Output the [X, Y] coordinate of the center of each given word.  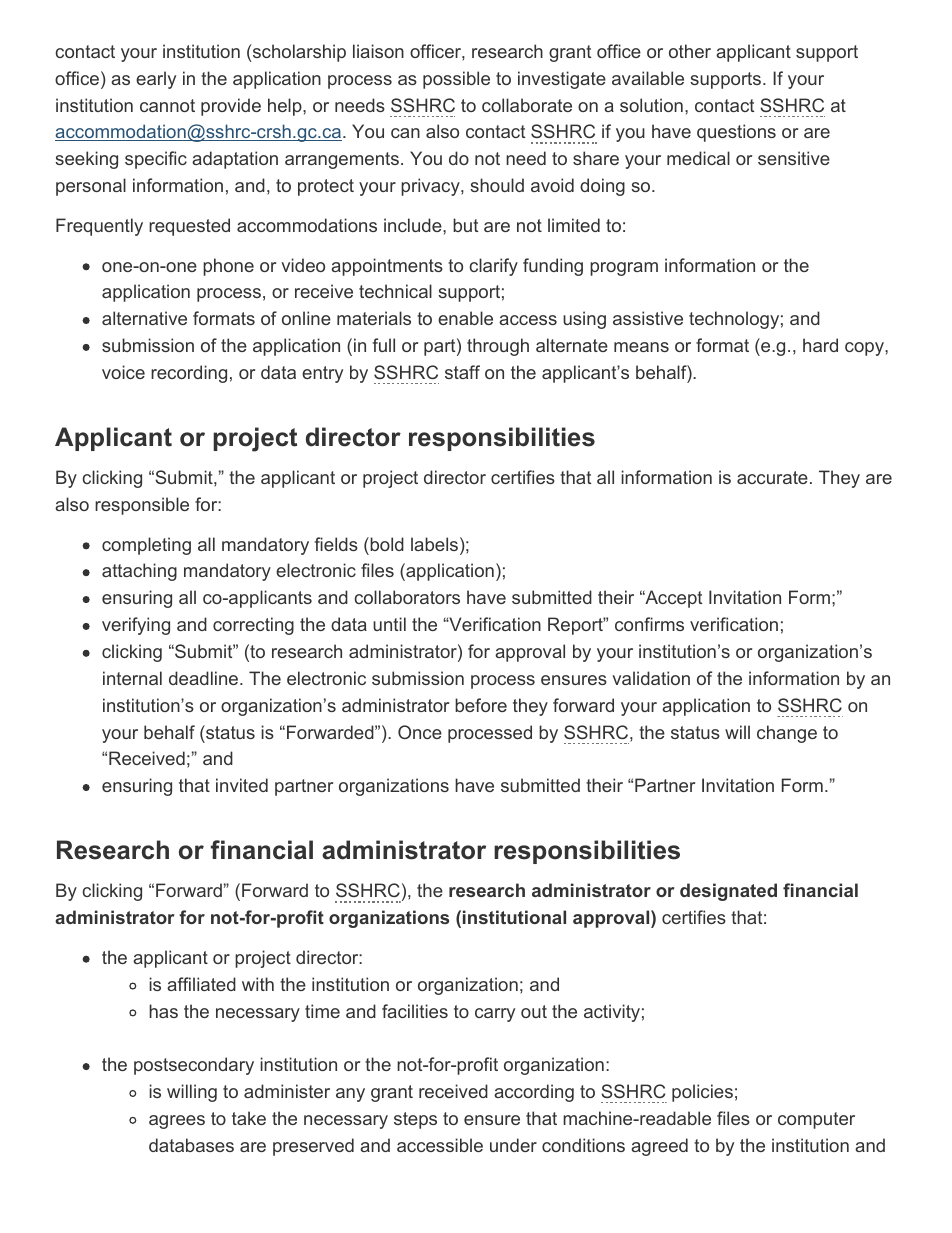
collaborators [407, 597]
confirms [649, 624]
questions [736, 133]
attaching [139, 572]
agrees [177, 1122]
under [513, 1145]
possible [456, 80]
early [156, 80]
